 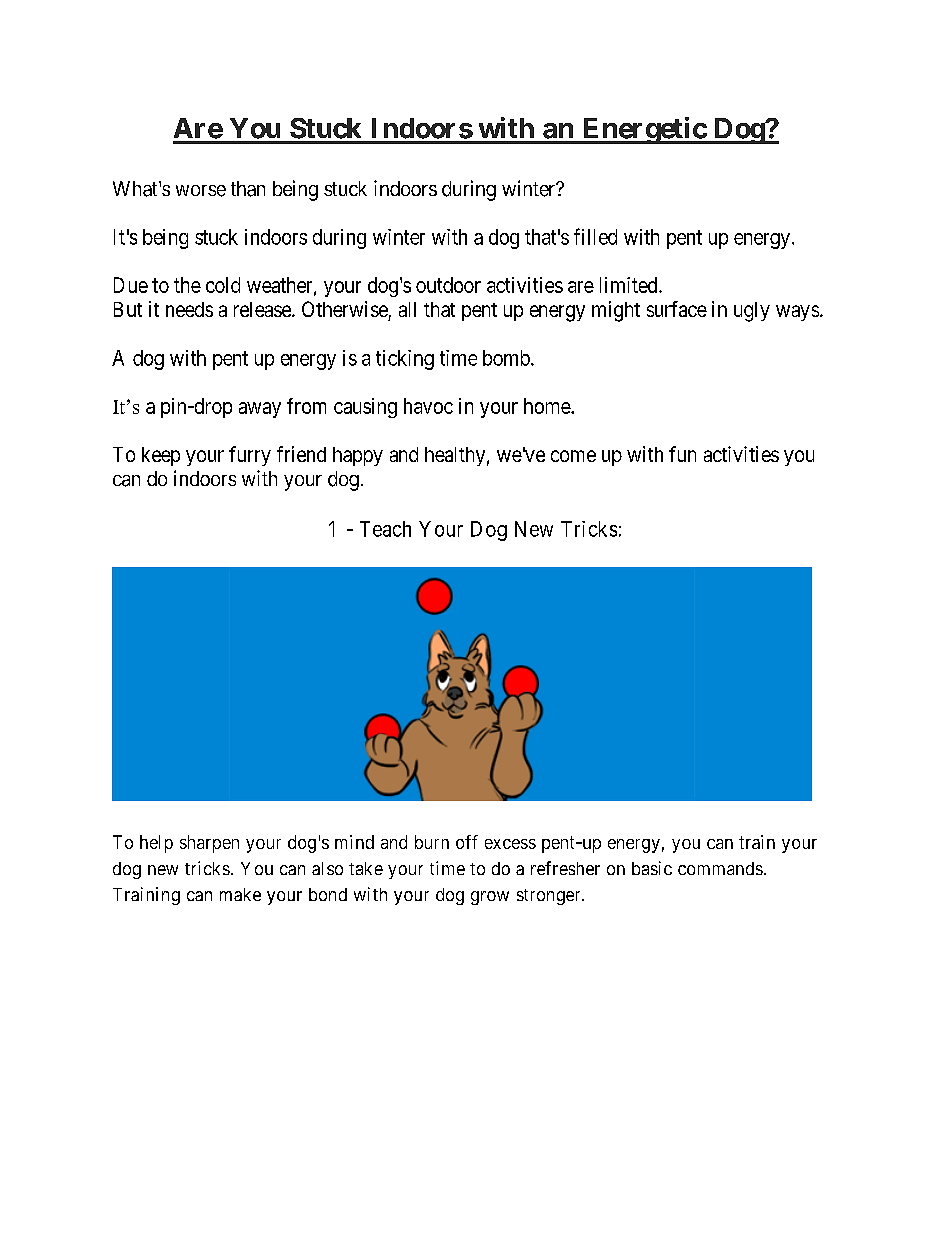 I want to click on worse, so click(x=201, y=191).
